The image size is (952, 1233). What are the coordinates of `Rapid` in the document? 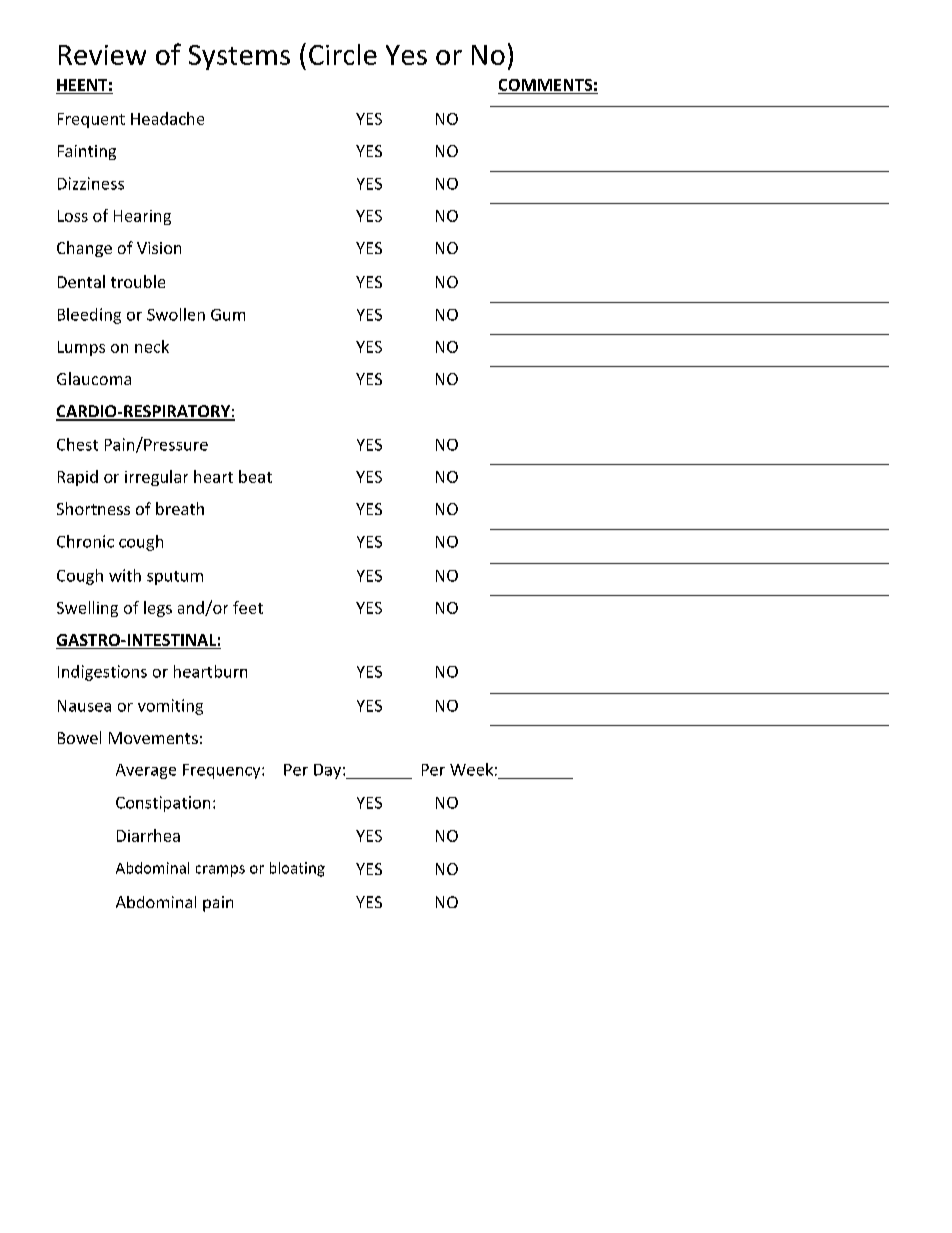 It's located at (78, 478).
